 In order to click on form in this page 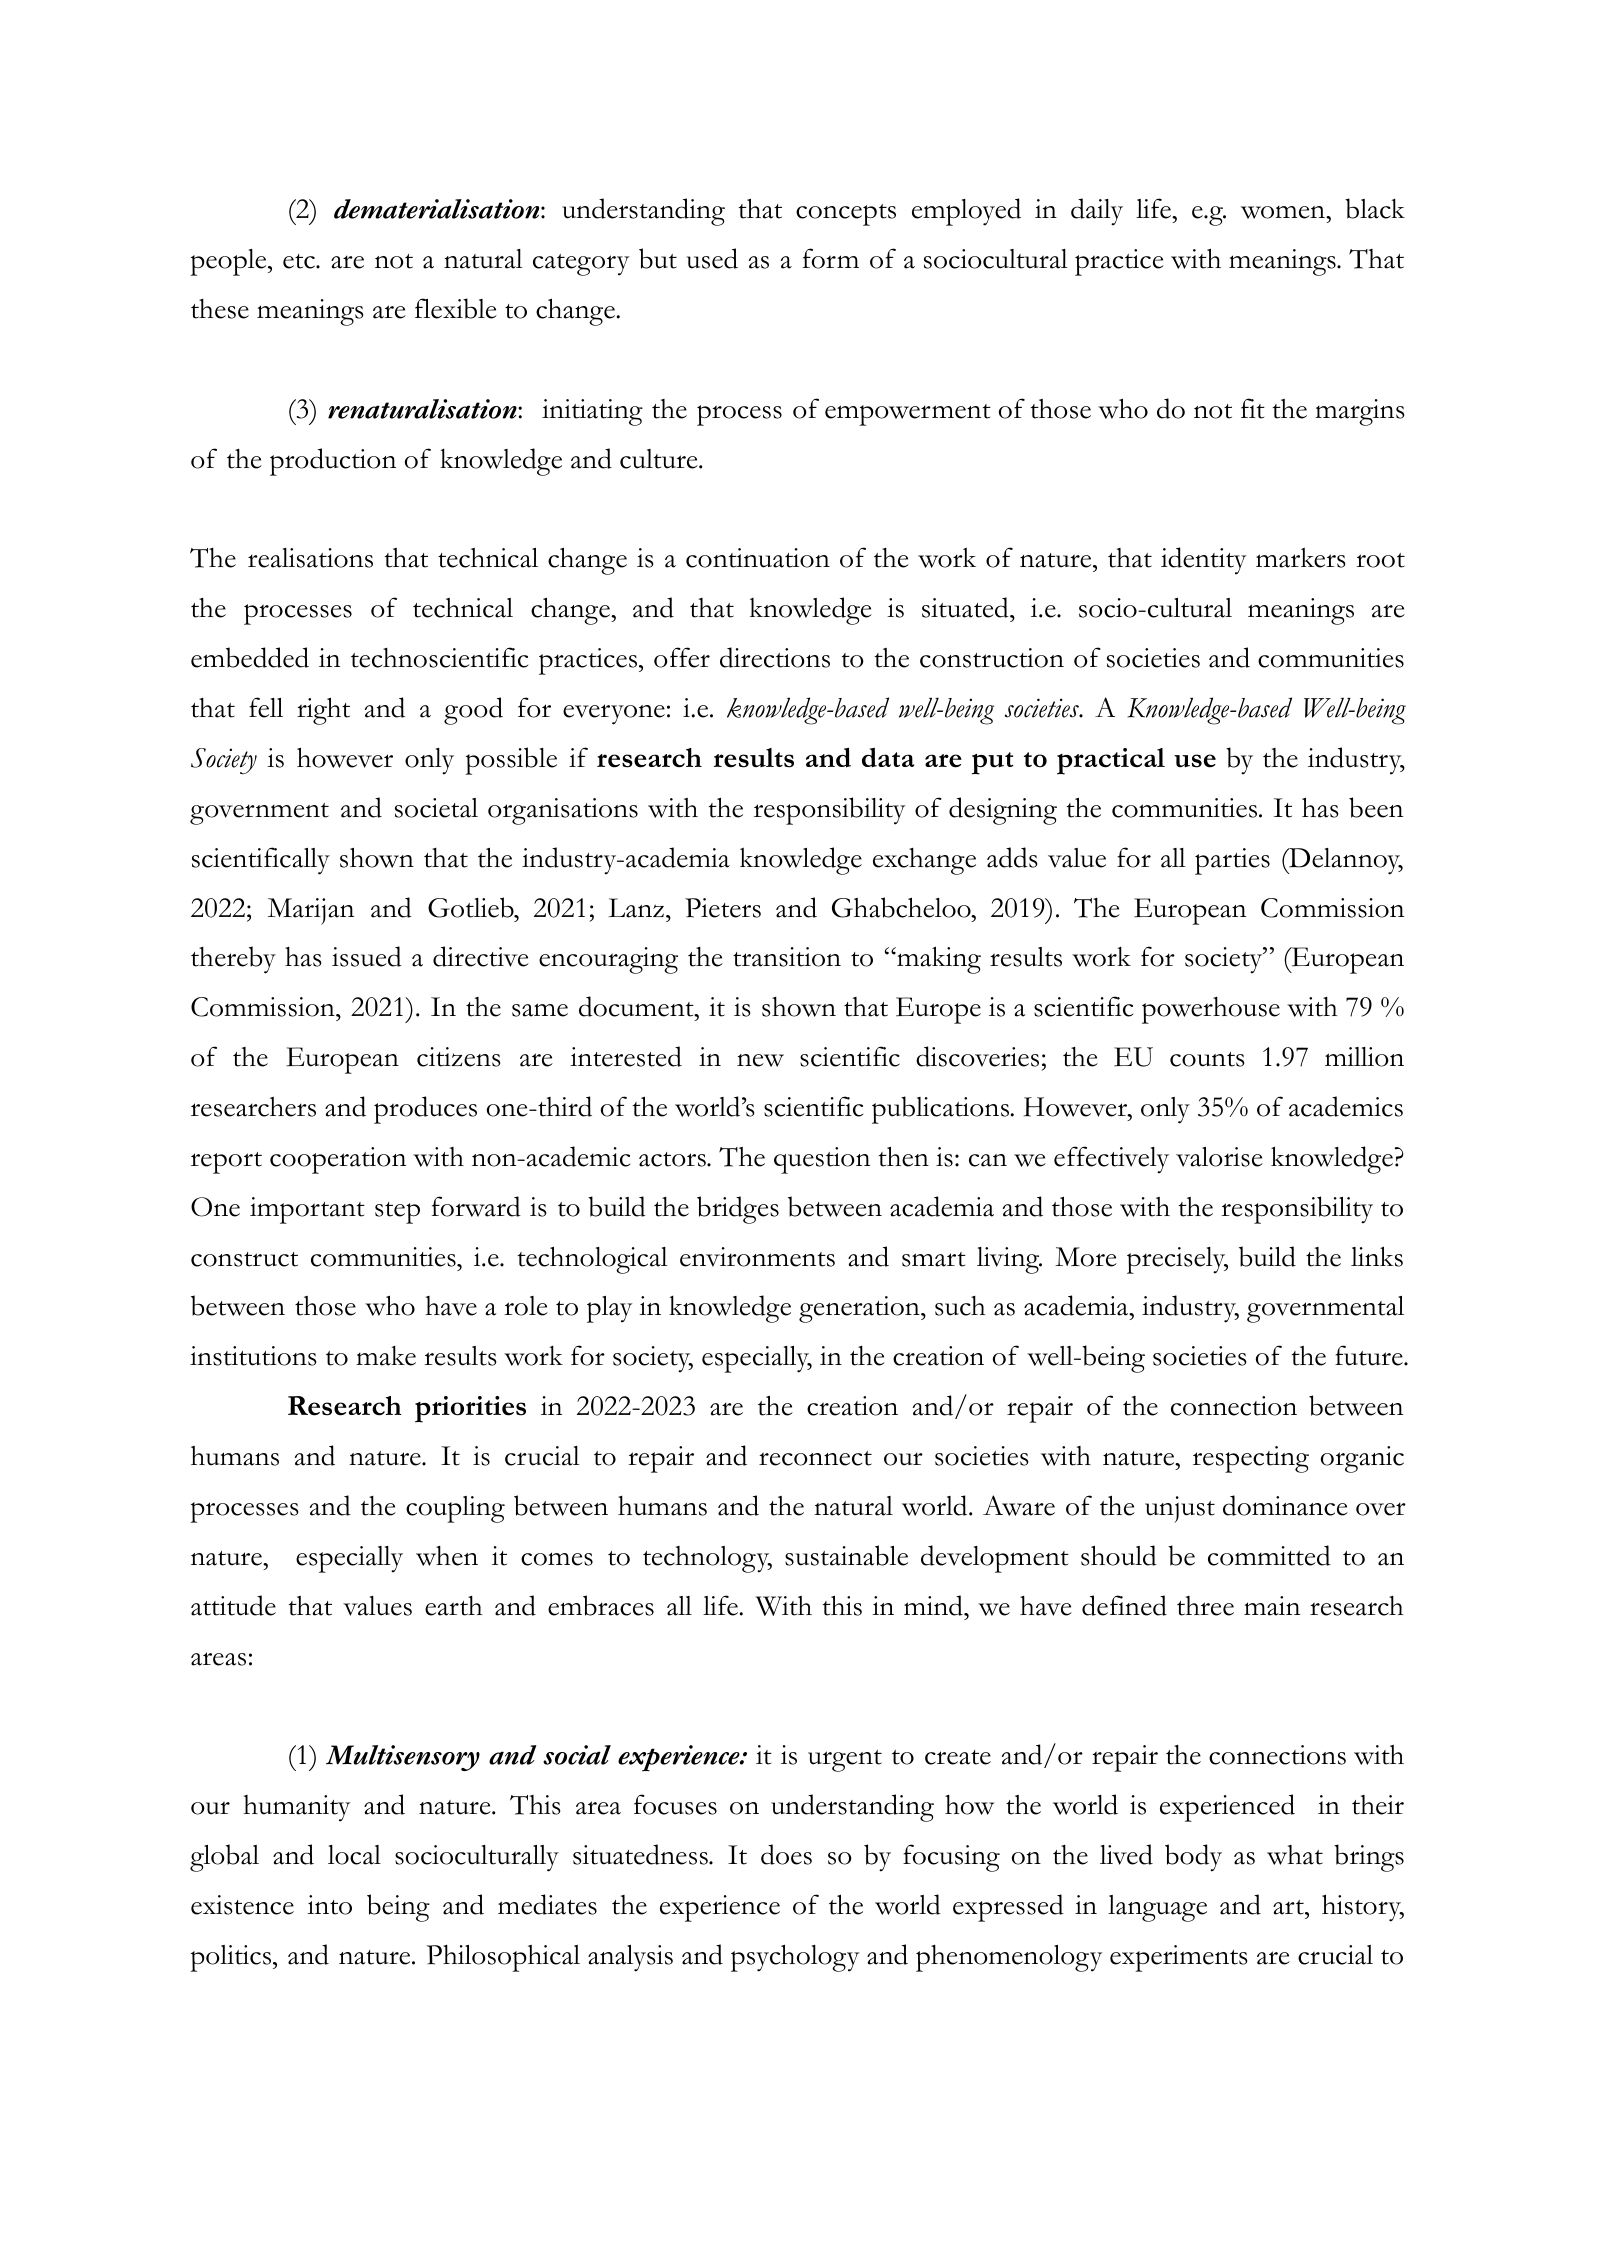, I will do `click(831, 258)`.
